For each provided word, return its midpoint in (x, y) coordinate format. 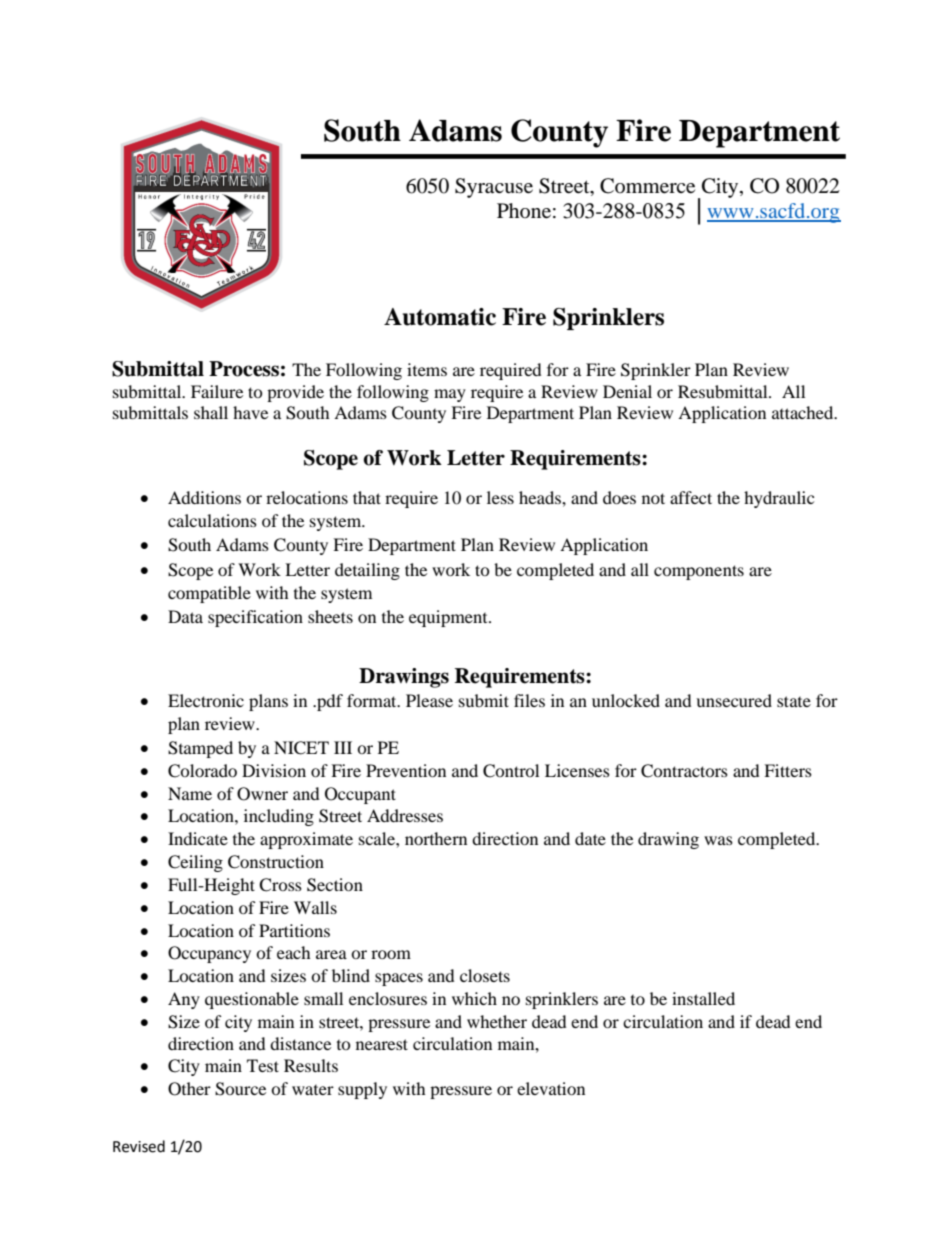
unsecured (734, 700)
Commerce (647, 186)
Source (240, 1089)
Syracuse (494, 188)
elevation (551, 1088)
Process (244, 369)
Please (429, 700)
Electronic (206, 700)
